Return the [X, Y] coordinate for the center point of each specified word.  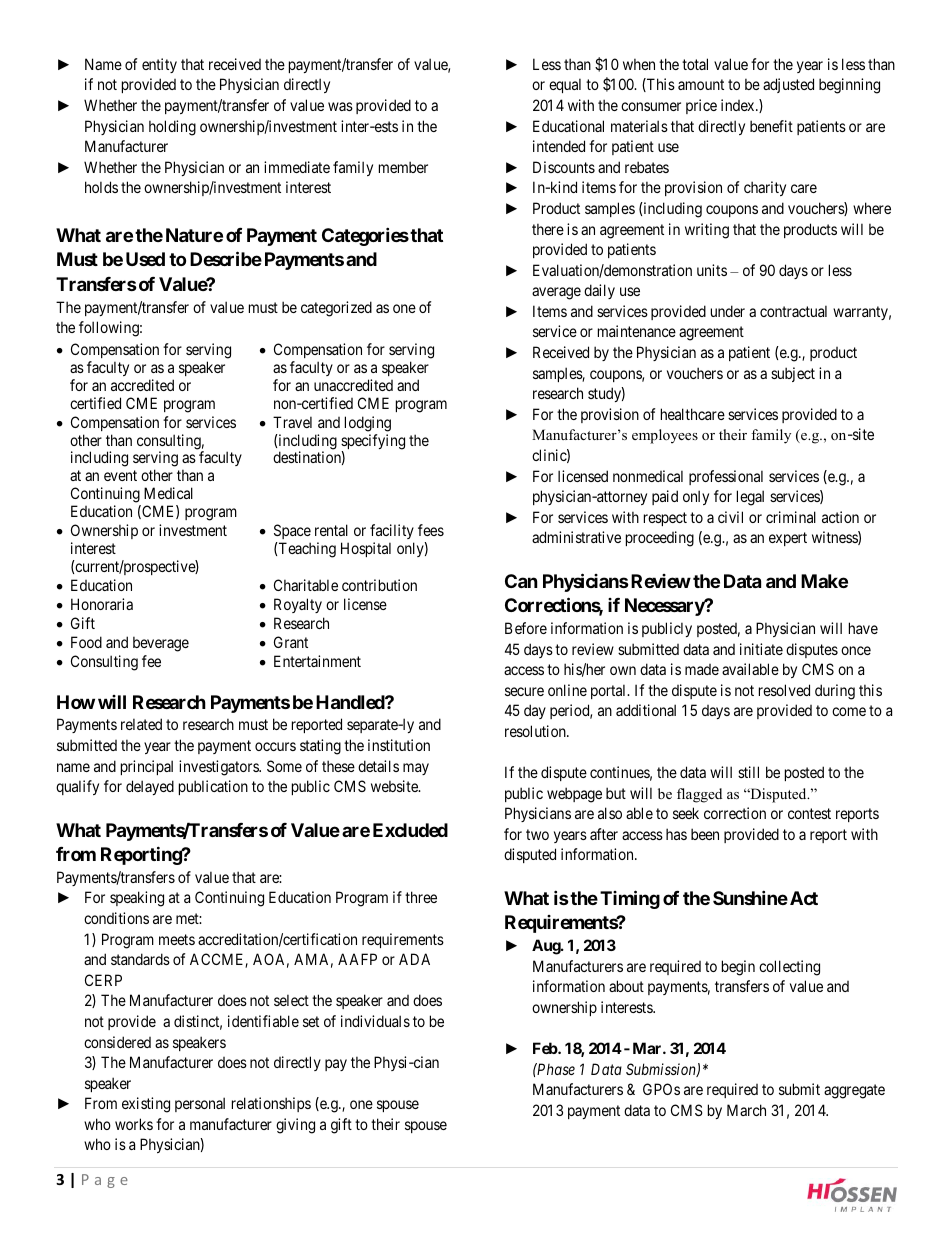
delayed [150, 787]
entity [159, 65]
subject [793, 374]
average [556, 293]
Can [521, 581]
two [537, 834]
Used [145, 259]
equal [565, 85]
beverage [161, 644]
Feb [546, 1048]
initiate [761, 649]
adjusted [788, 85]
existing [146, 1105]
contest [809, 813]
